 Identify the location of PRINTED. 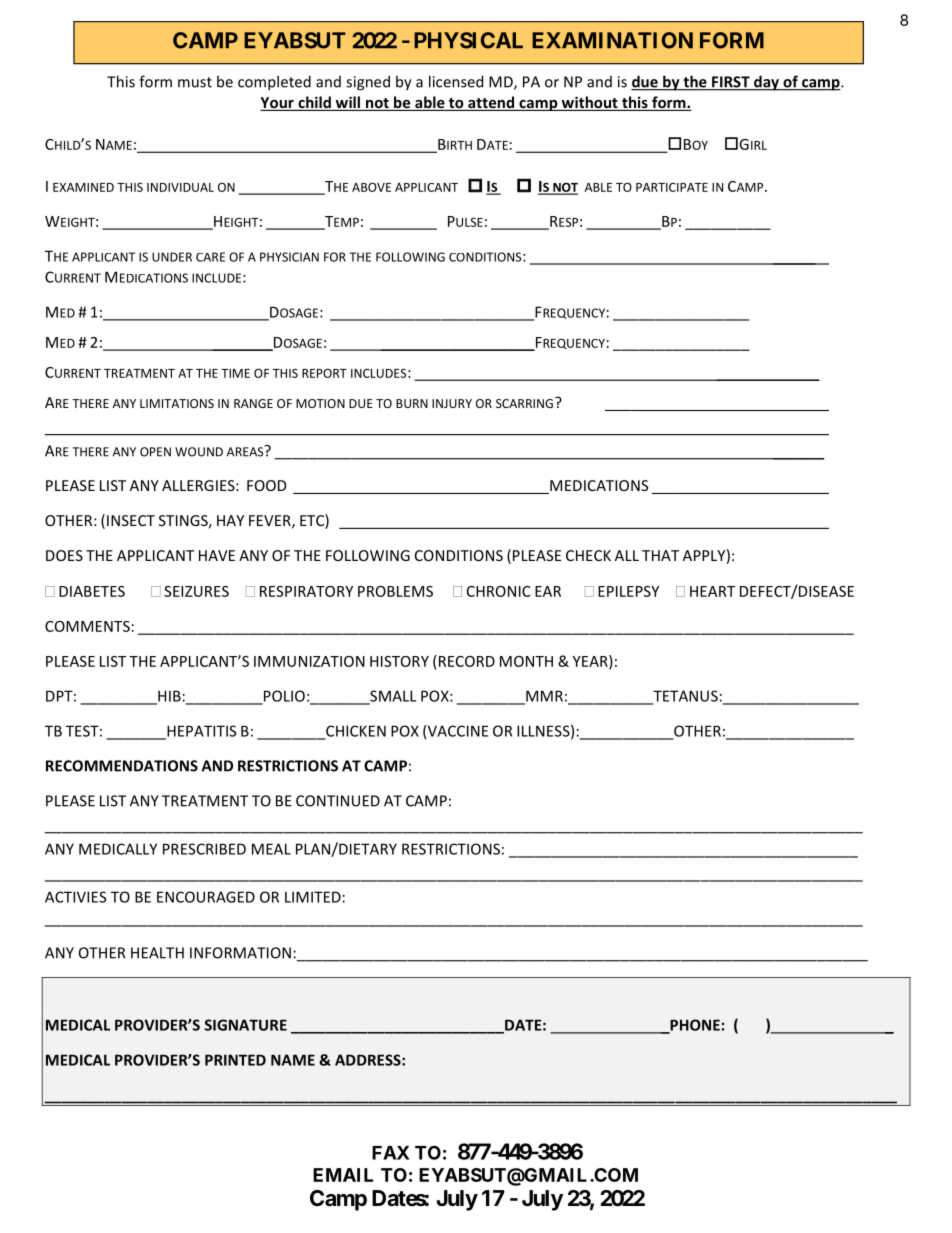
(235, 1060).
